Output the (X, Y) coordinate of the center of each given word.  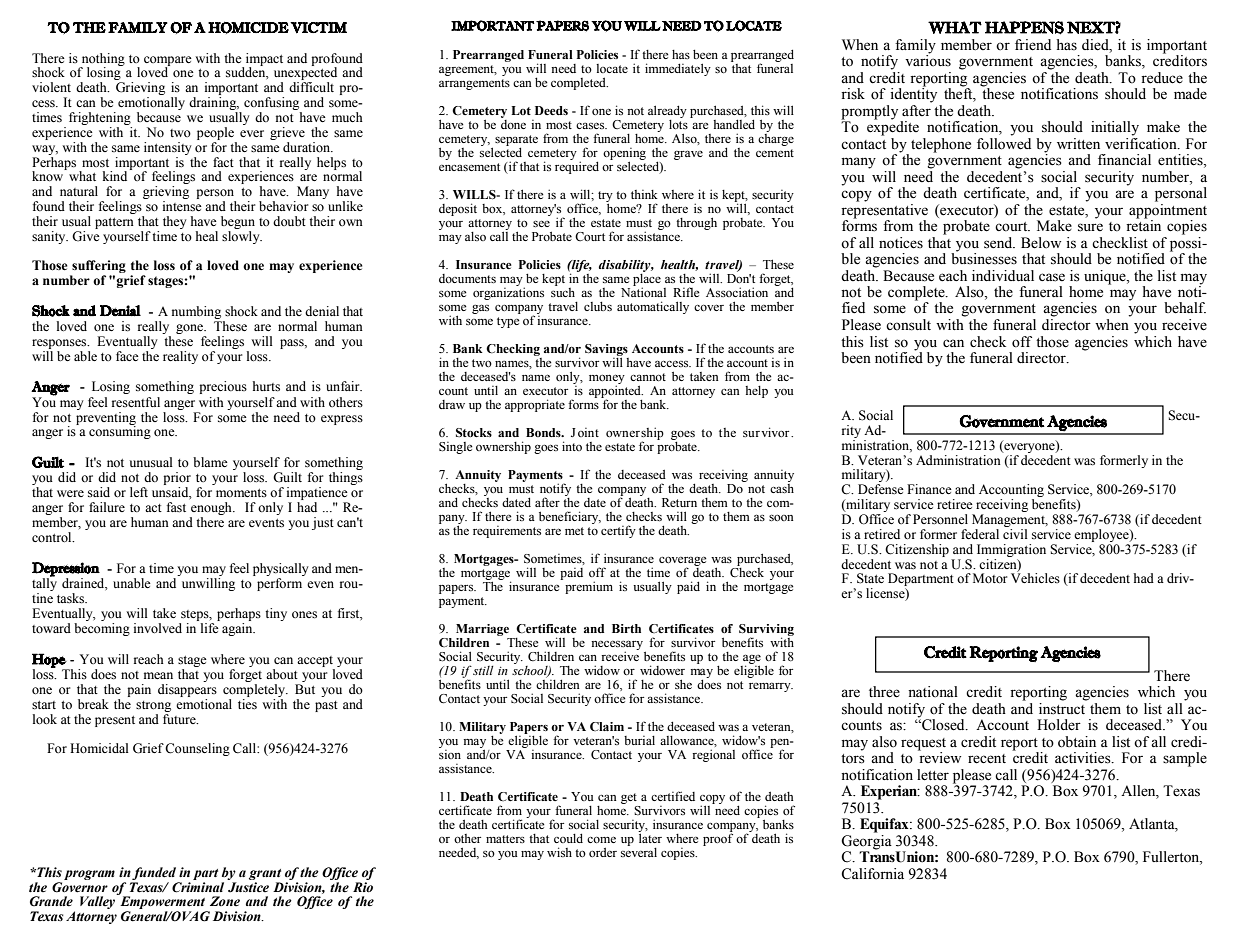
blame (210, 462)
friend (1033, 45)
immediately (678, 69)
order (603, 852)
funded (154, 875)
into (572, 446)
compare (168, 62)
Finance (929, 489)
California (872, 874)
